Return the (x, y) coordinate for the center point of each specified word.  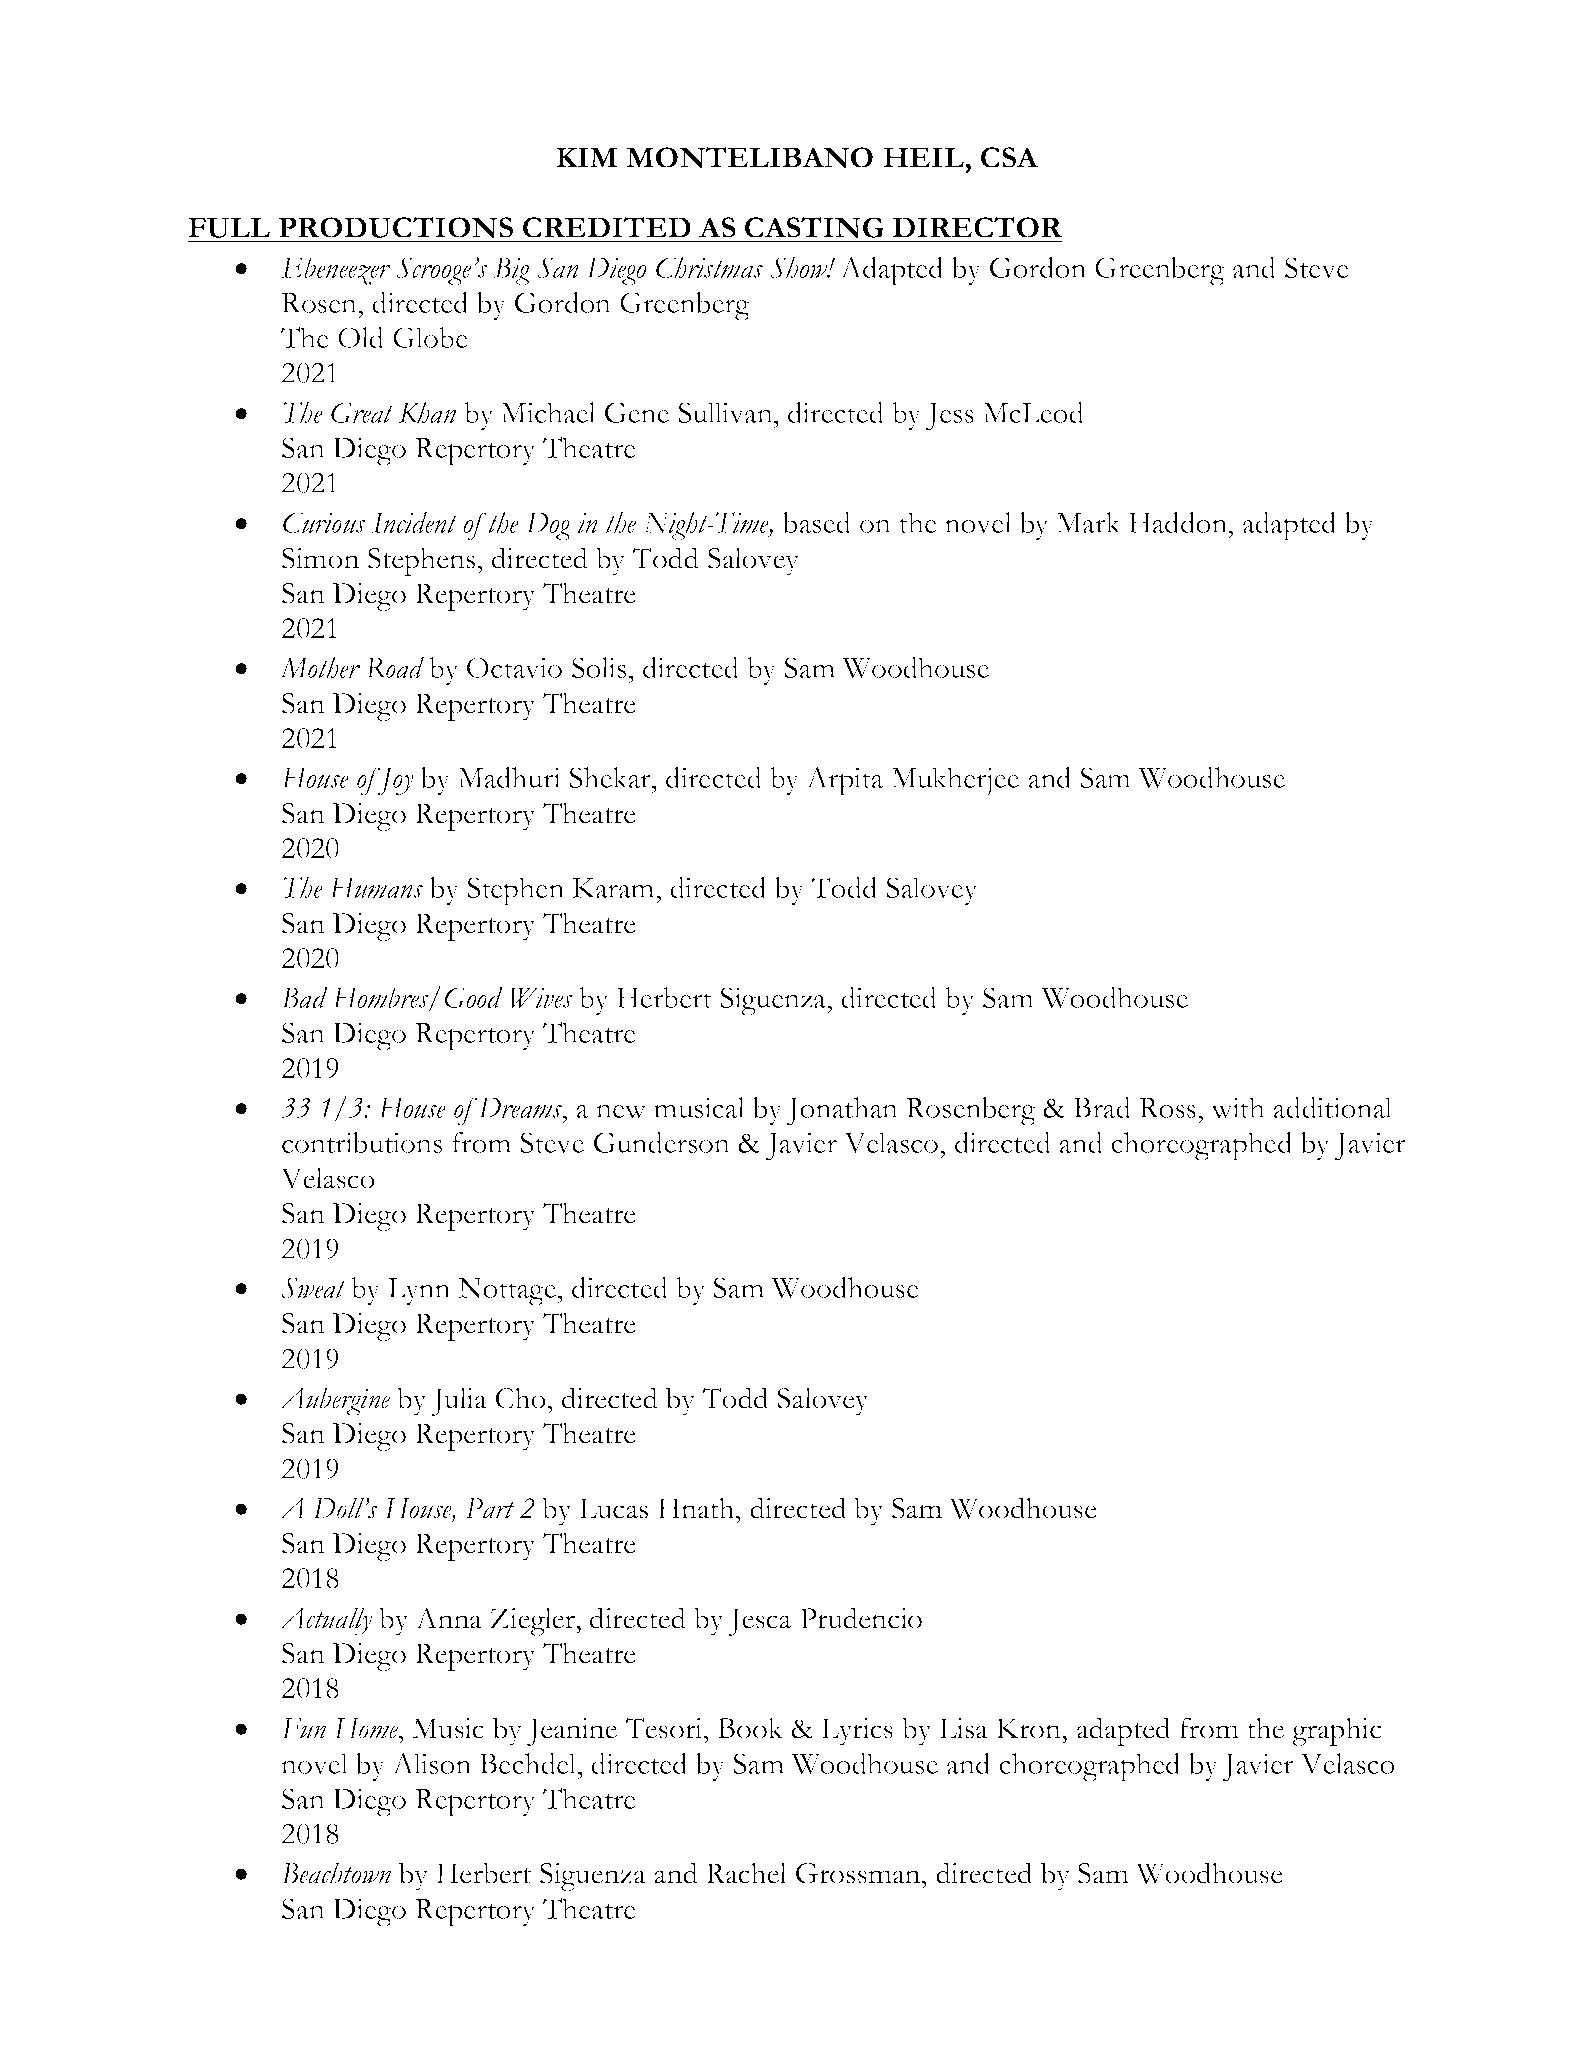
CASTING (814, 228)
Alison (431, 1763)
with (1238, 1107)
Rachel (746, 1873)
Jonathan (842, 1111)
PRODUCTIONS (396, 228)
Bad (304, 997)
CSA (1009, 157)
